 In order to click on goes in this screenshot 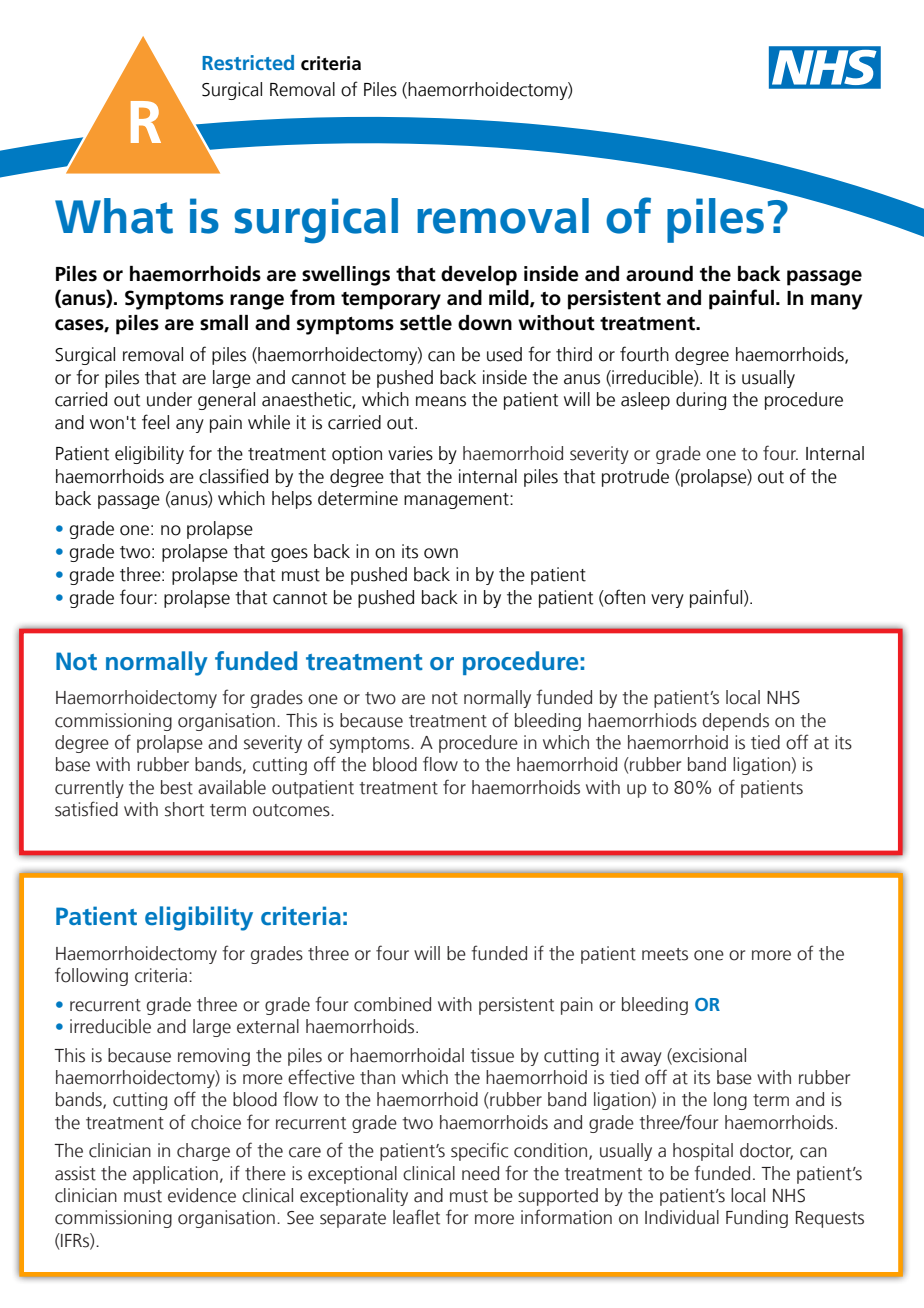, I will do `click(289, 555)`.
